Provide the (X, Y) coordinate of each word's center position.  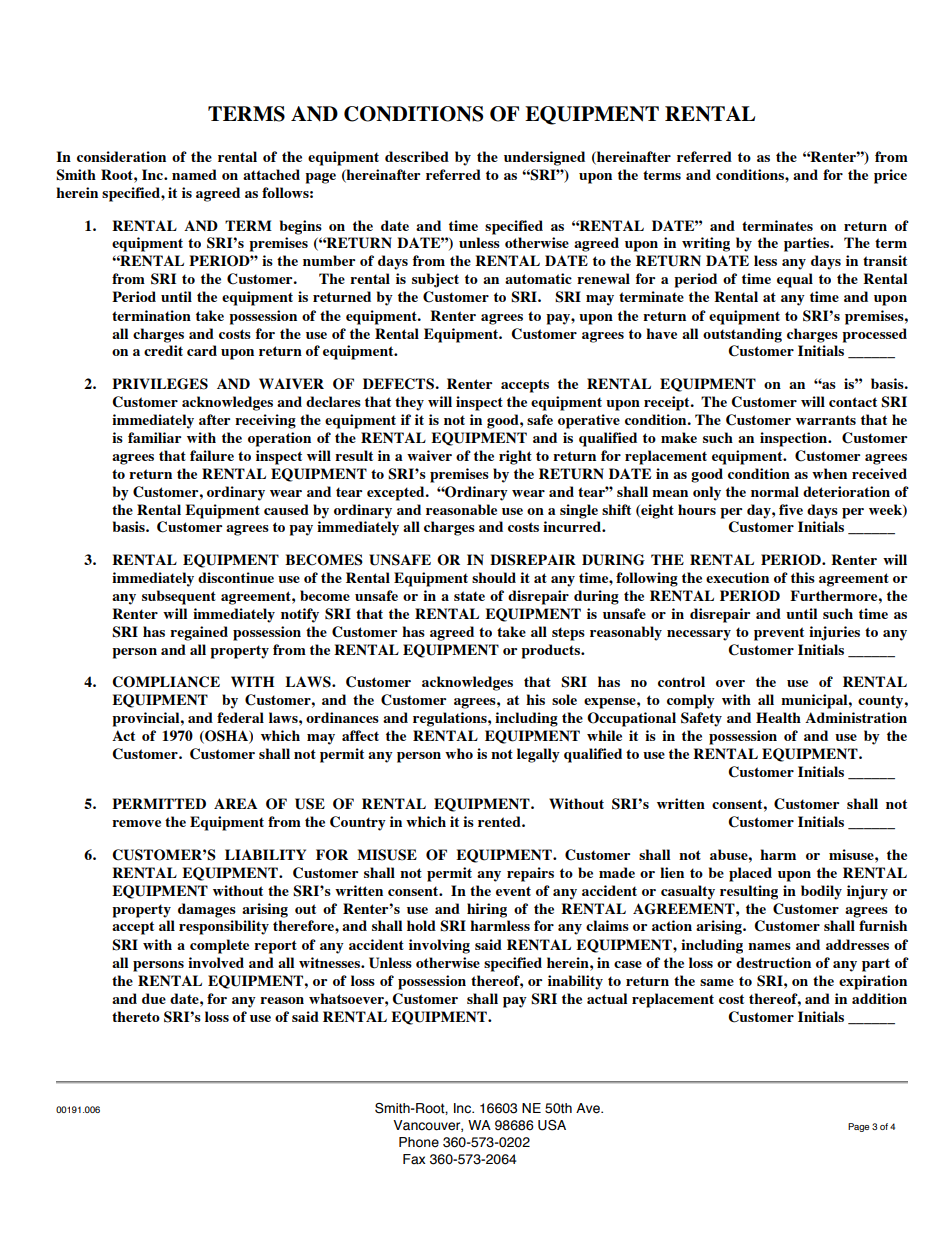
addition (879, 998)
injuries (834, 633)
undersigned (544, 158)
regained (199, 633)
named (194, 174)
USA (552, 1125)
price (890, 176)
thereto (136, 1016)
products (551, 651)
